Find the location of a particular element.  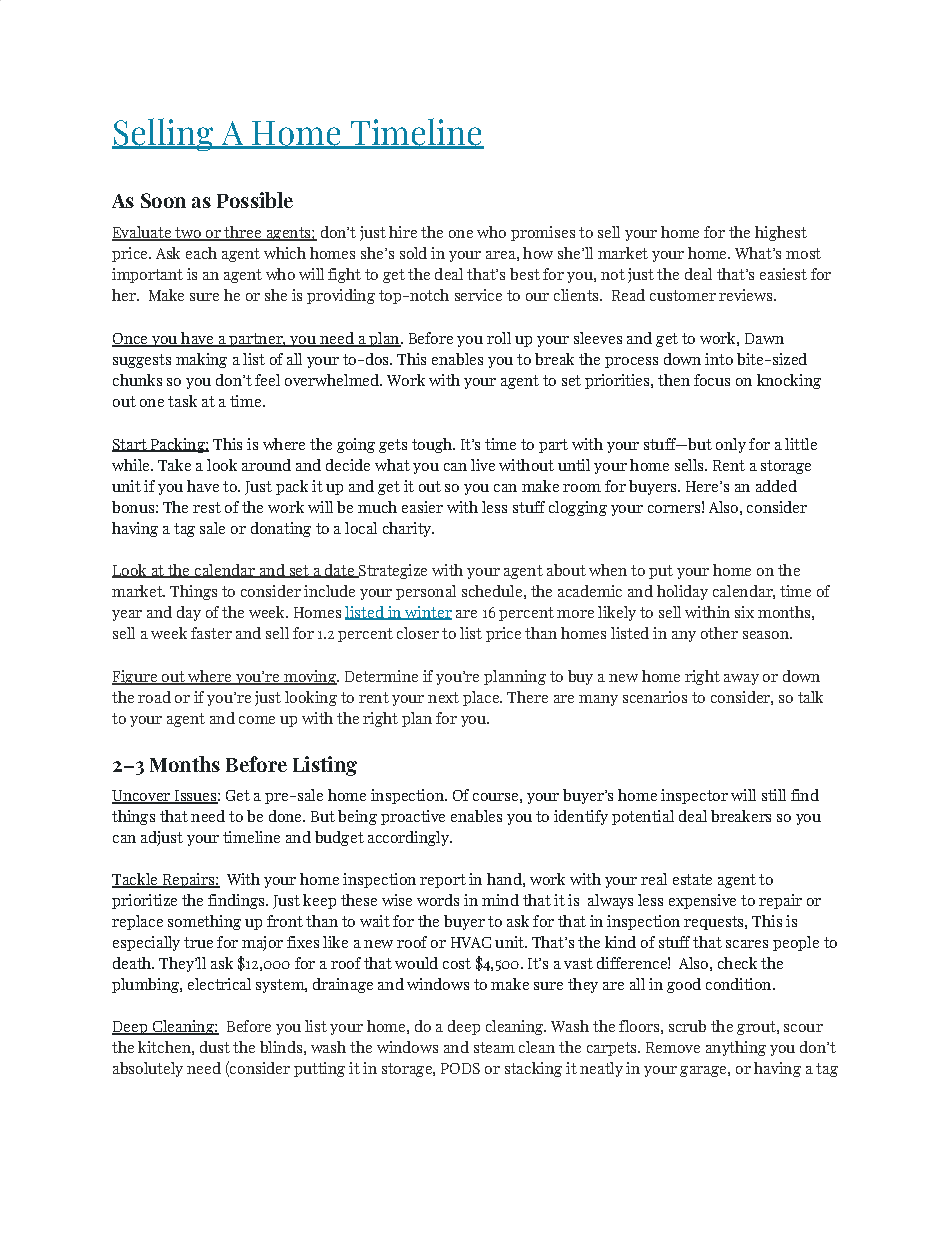

anything is located at coordinates (736, 1048).
